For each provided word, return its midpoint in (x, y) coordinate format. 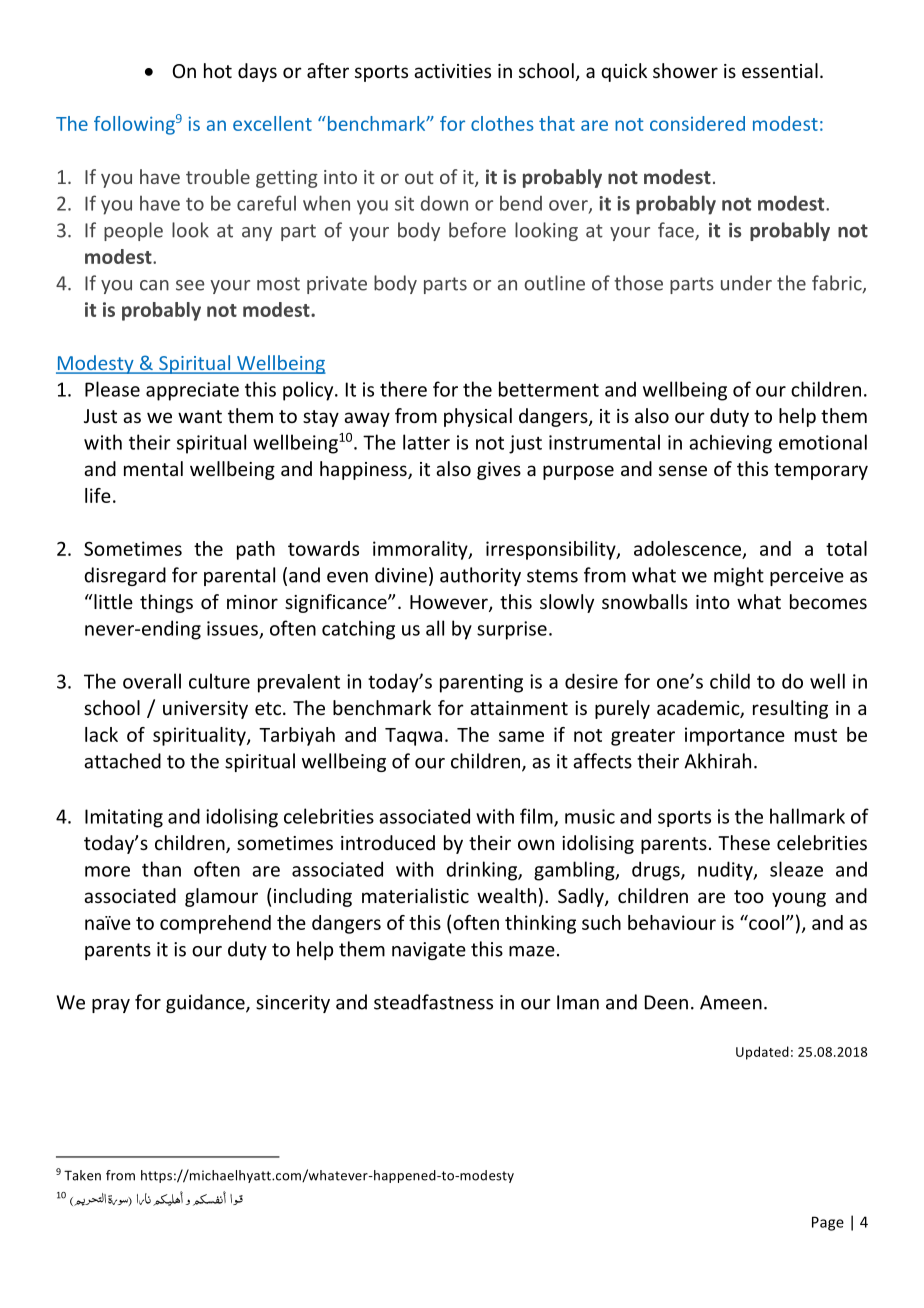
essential (780, 70)
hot (218, 70)
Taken (82, 1175)
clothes (502, 123)
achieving (730, 444)
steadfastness (433, 1002)
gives (499, 471)
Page (828, 1223)
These (744, 842)
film (537, 817)
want (200, 416)
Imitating (124, 818)
